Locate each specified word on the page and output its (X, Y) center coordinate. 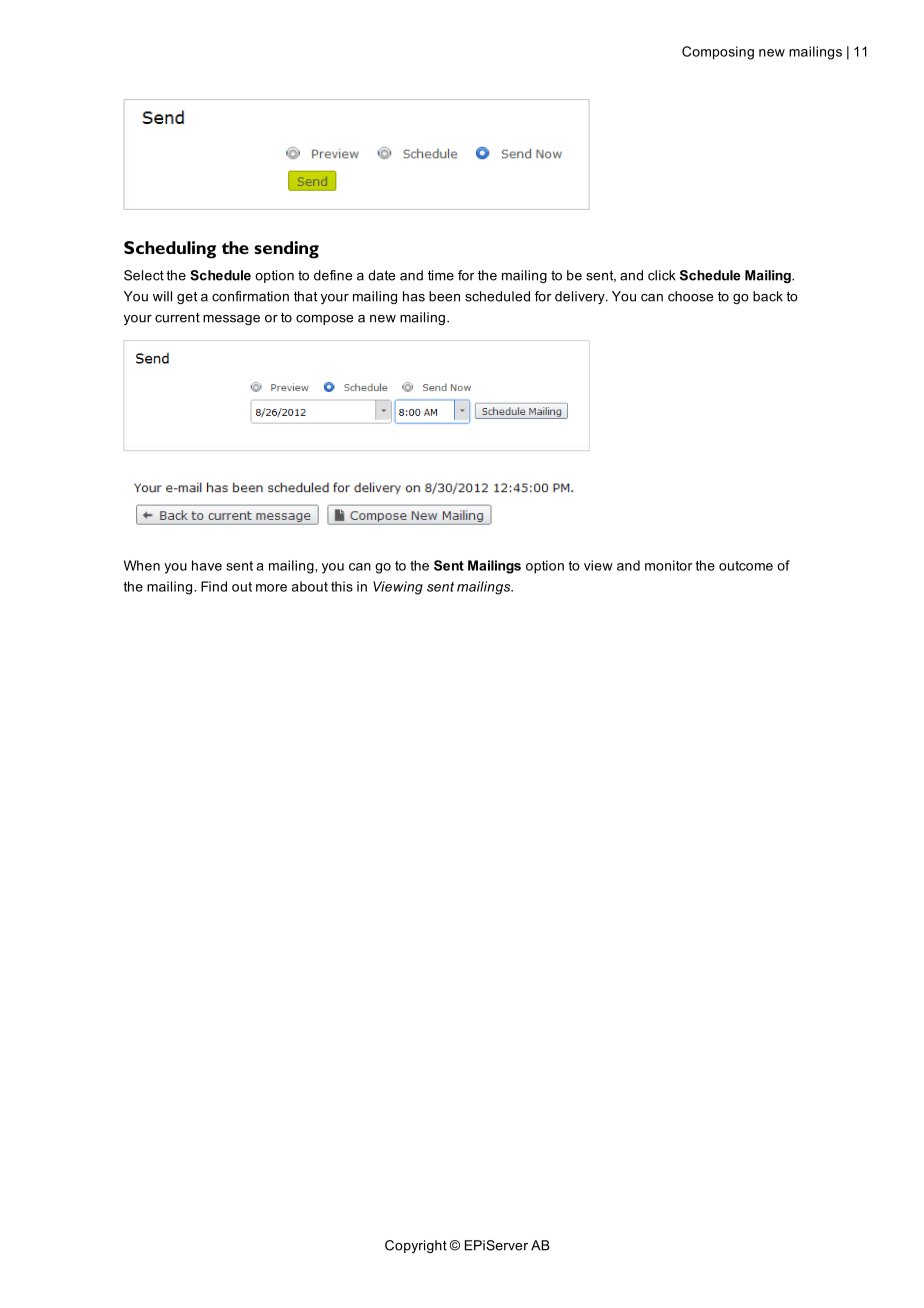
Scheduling (170, 250)
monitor (668, 565)
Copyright (416, 1246)
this (342, 586)
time (441, 275)
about (309, 586)
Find (214, 586)
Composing (718, 53)
